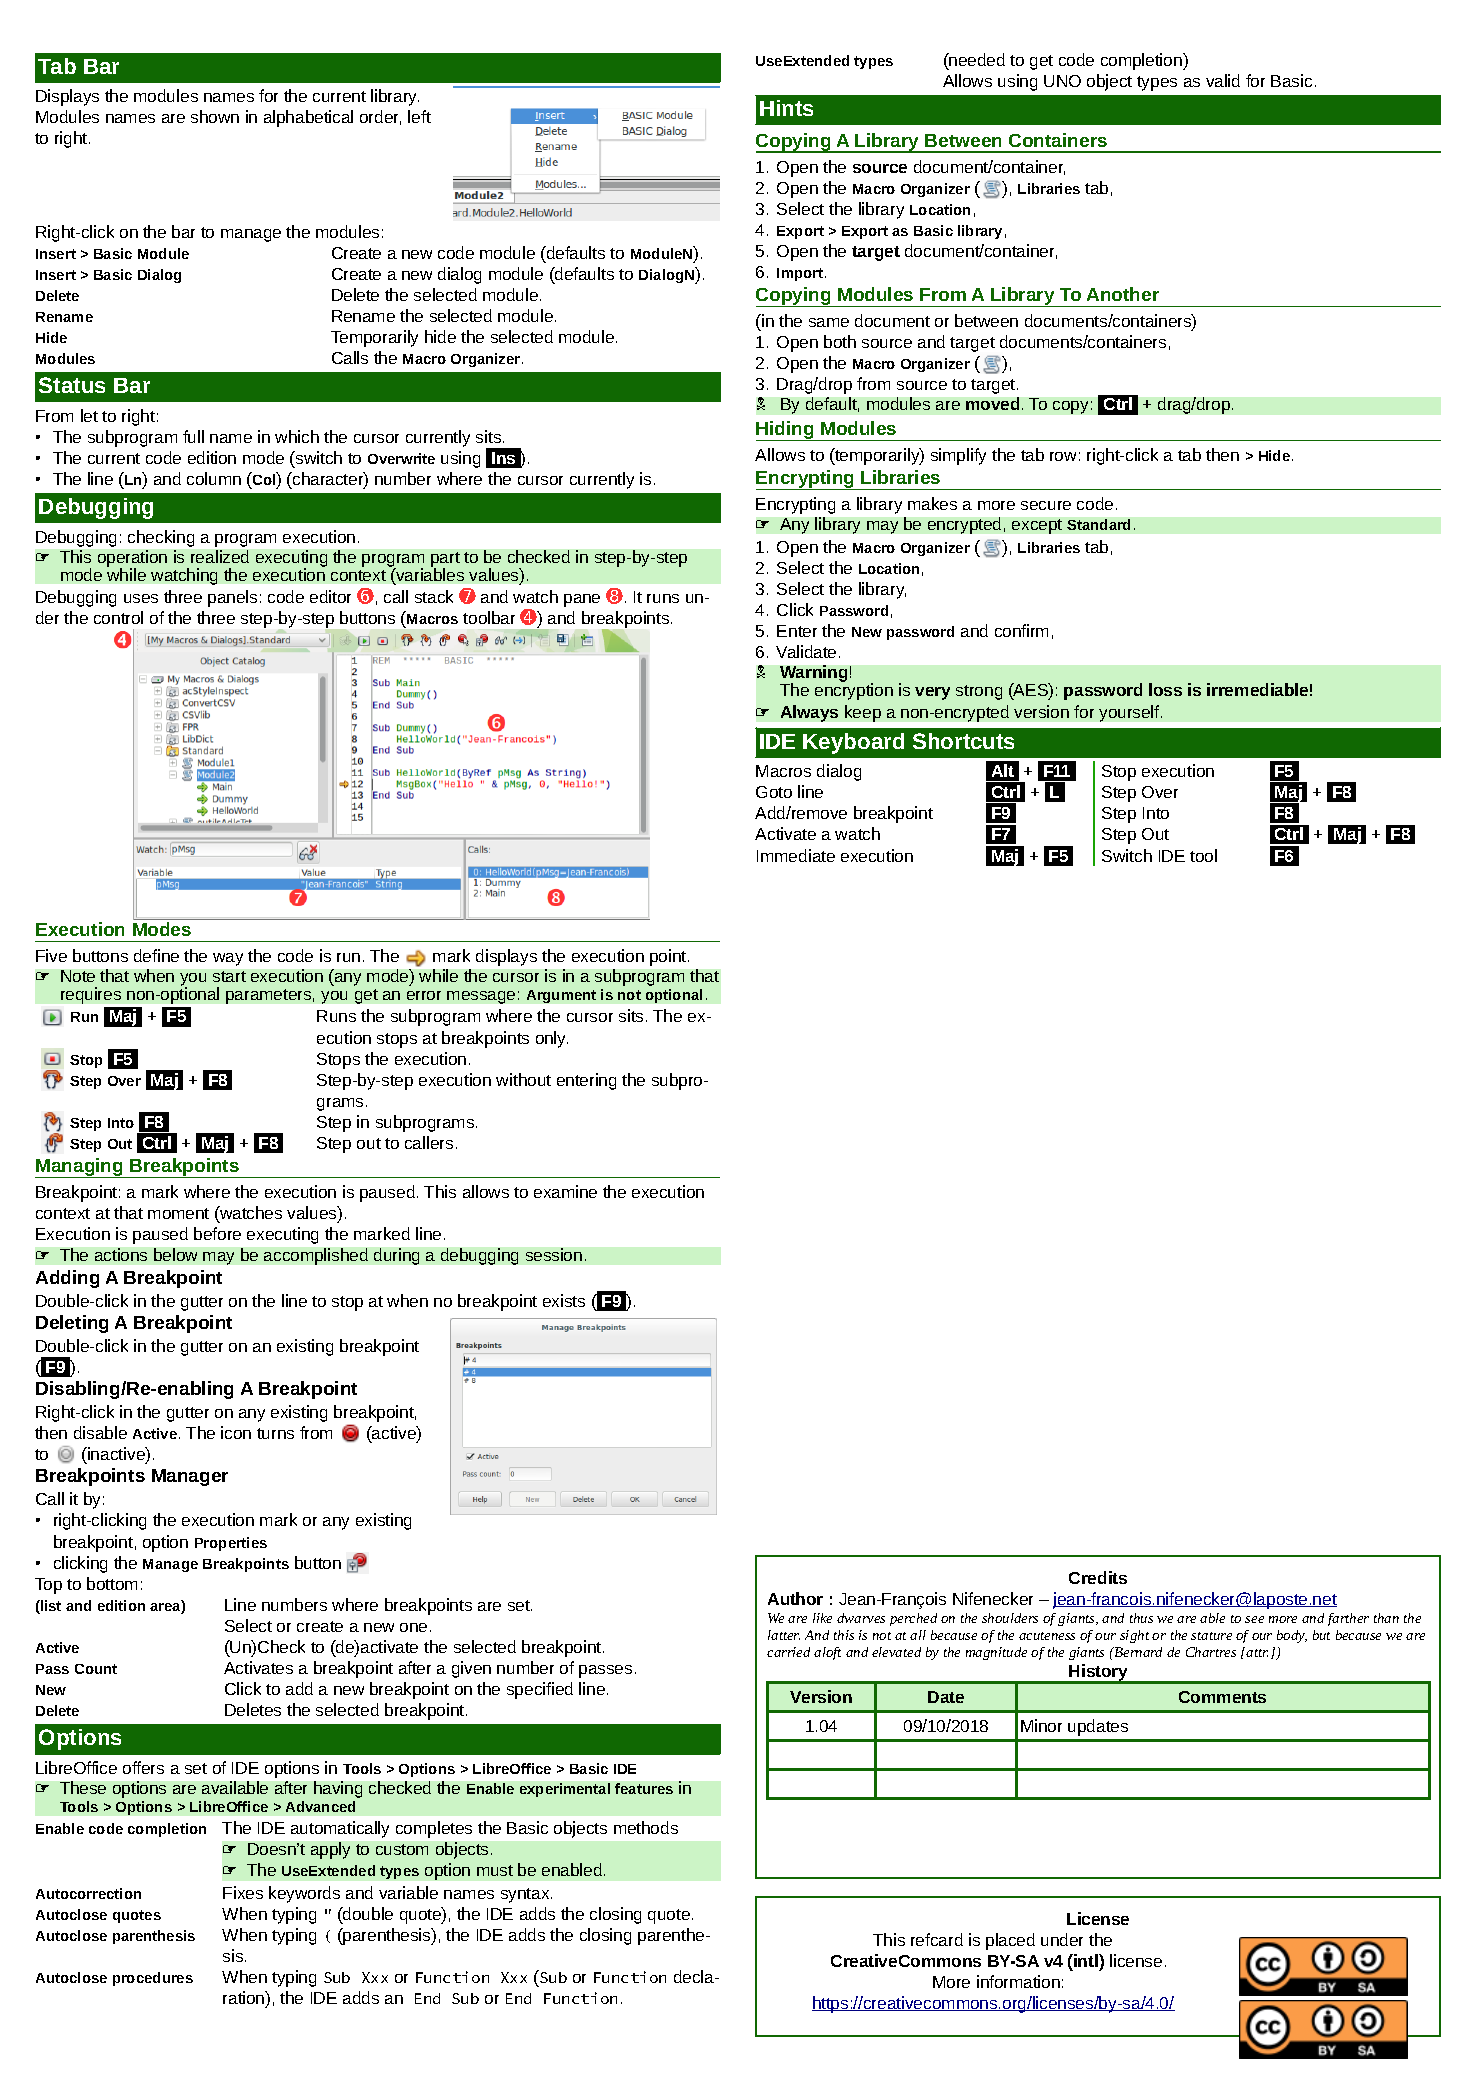 This page has height=2088, width=1476. I want to click on Immediate, so click(796, 855).
